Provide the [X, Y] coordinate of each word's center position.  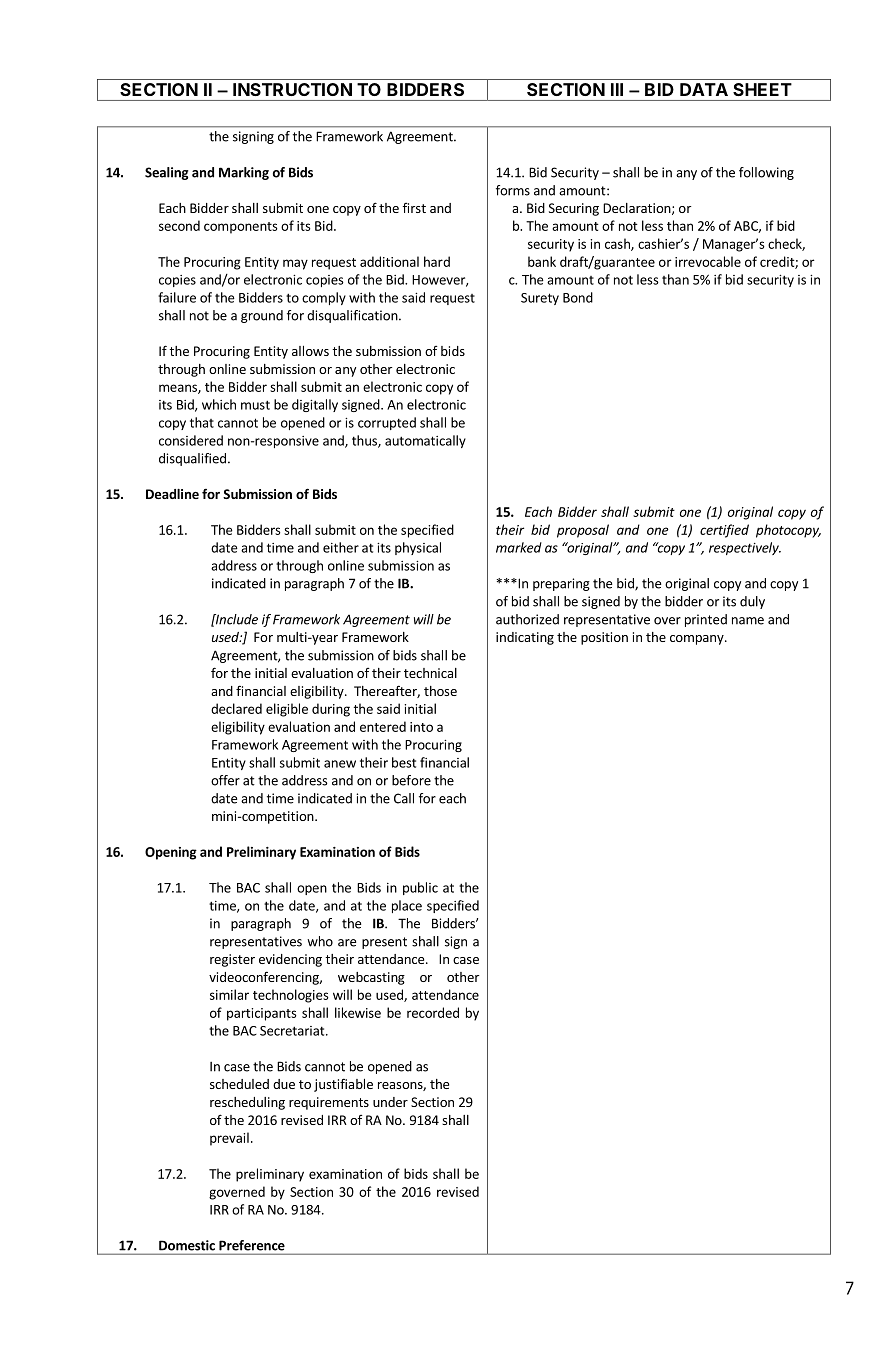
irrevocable [708, 261]
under [390, 1102]
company [698, 640]
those [440, 691]
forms [513, 190]
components [241, 228]
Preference [252, 1245]
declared [236, 708]
